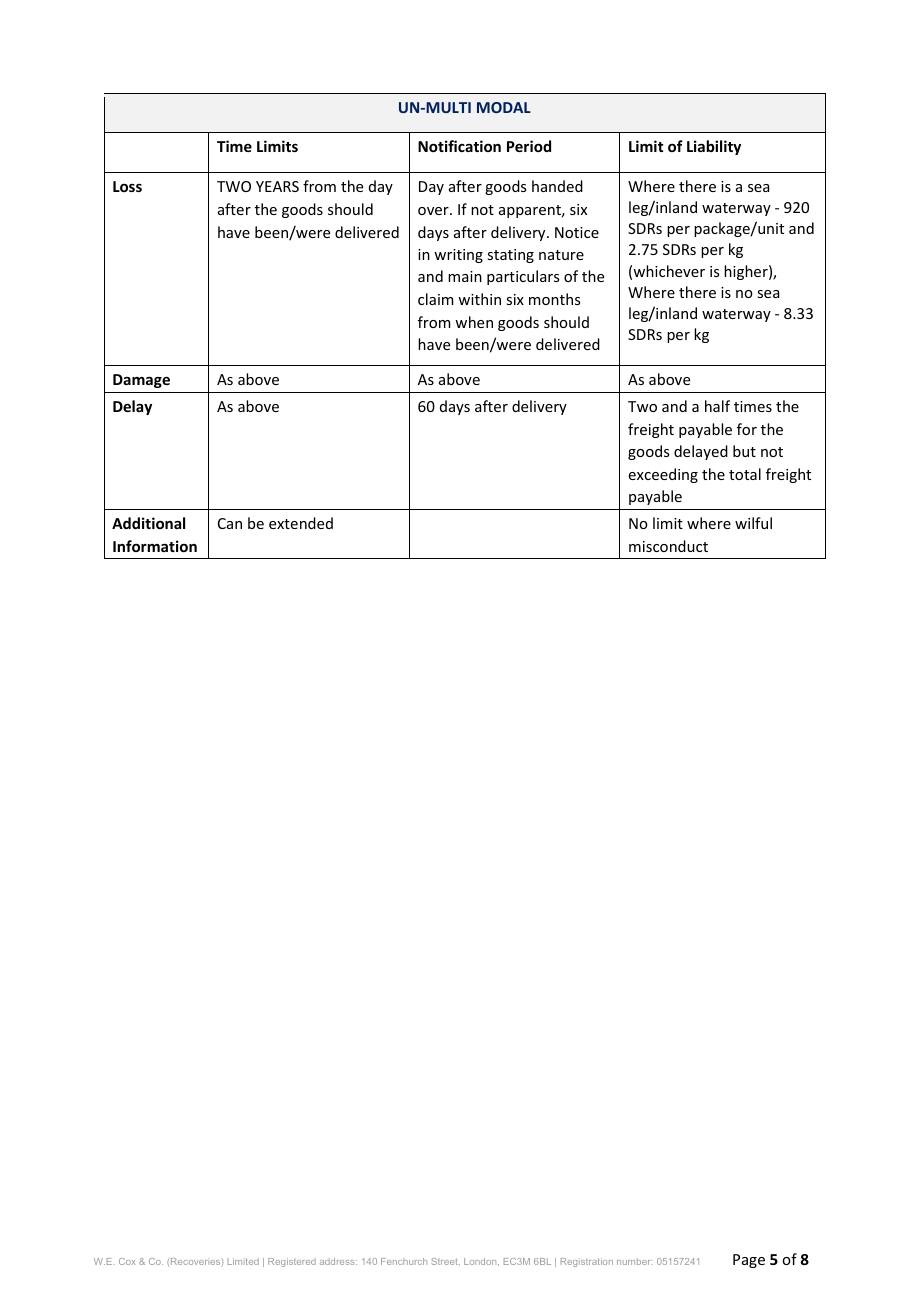 Image resolution: width=924 pixels, height=1308 pixels. What do you see at coordinates (634, 1261) in the document?
I see `number` at bounding box center [634, 1261].
